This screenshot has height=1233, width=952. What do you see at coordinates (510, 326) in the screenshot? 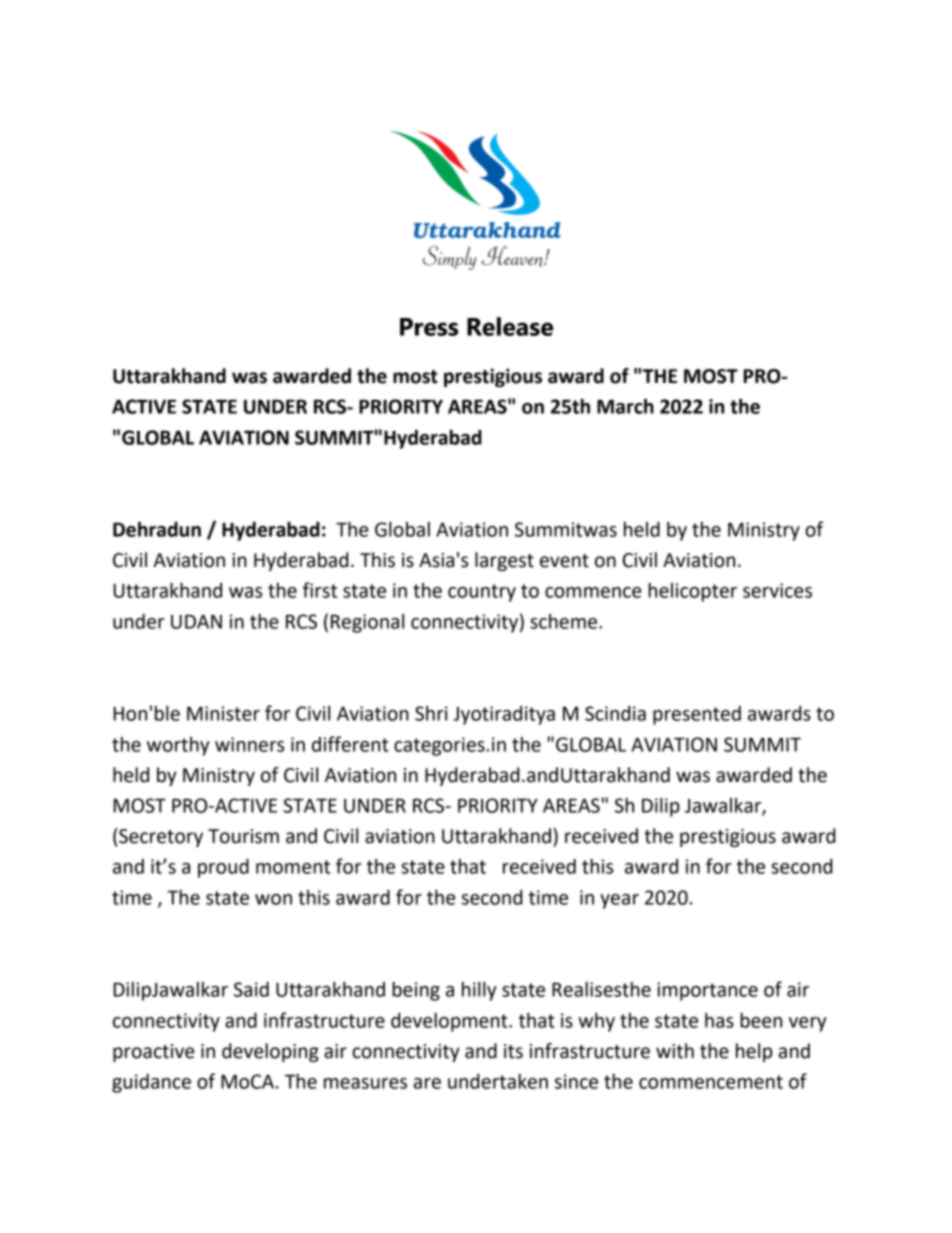
I see `Release` at bounding box center [510, 326].
